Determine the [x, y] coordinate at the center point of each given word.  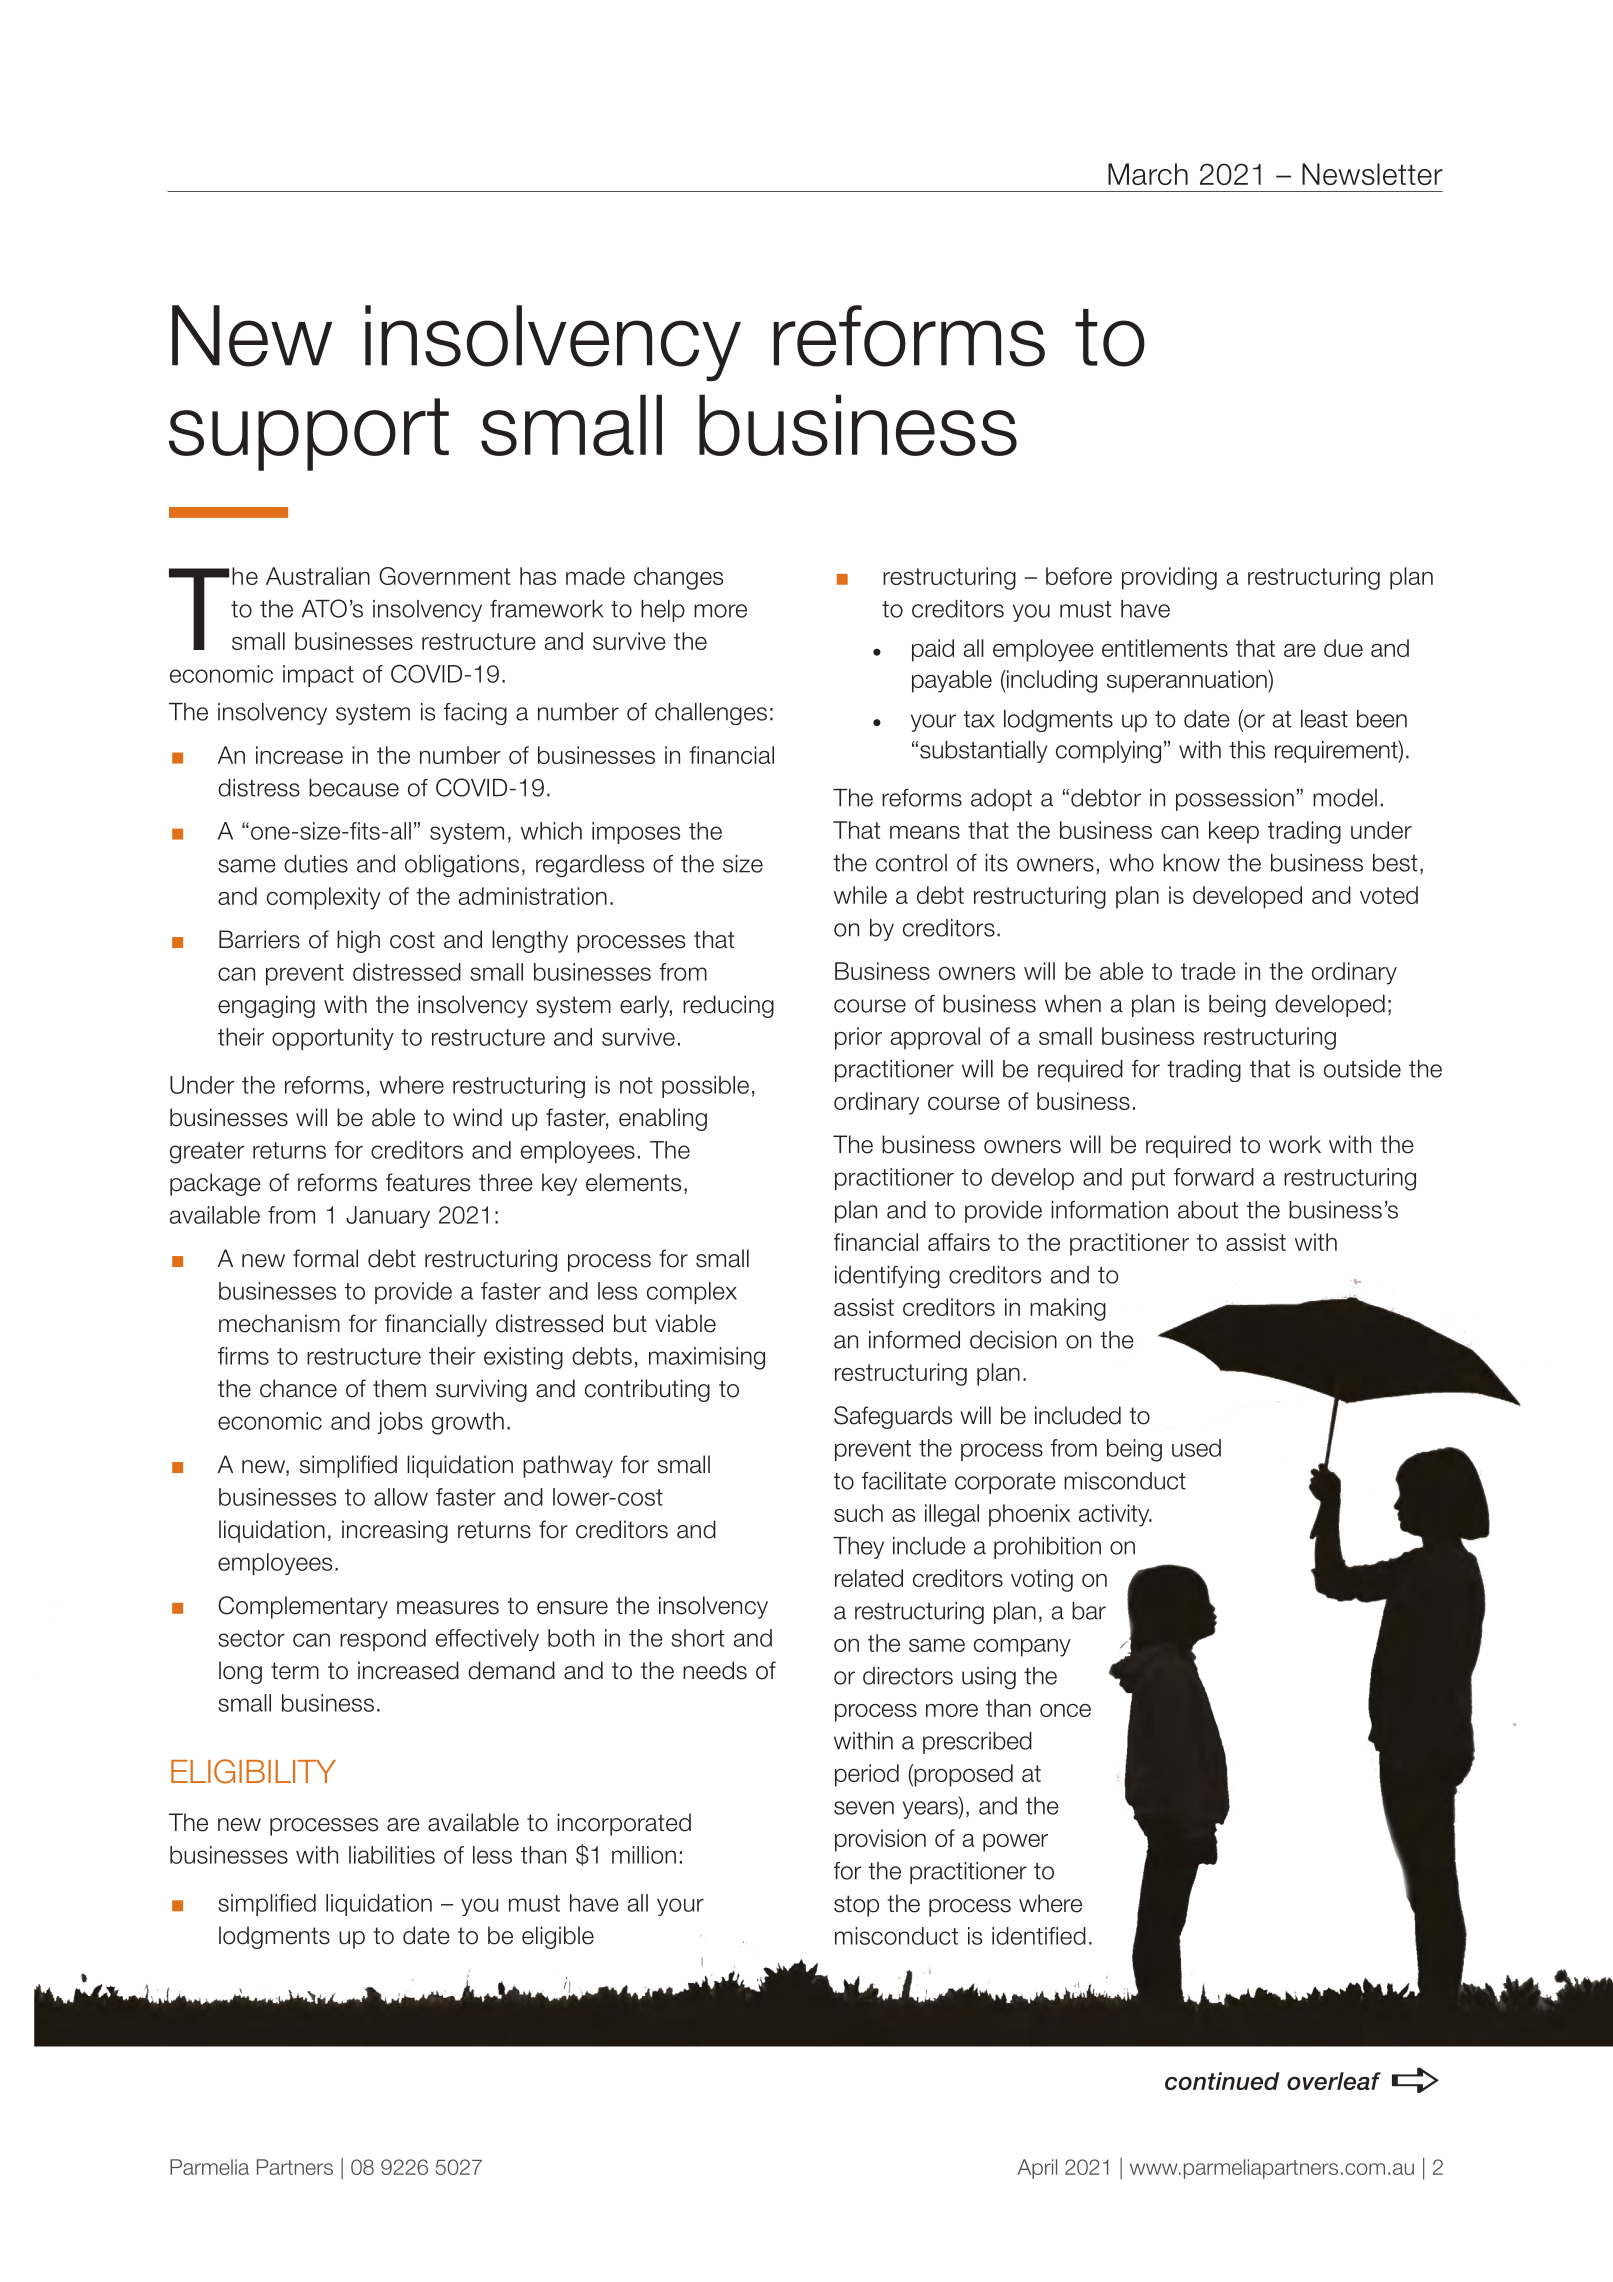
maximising [707, 1358]
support [309, 434]
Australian [318, 576]
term [295, 1671]
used [1196, 1448]
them [399, 1388]
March [1148, 174]
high [358, 941]
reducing [728, 1006]
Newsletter [1372, 174]
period [867, 1775]
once [1065, 1710]
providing [1169, 578]
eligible [558, 1937]
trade [1208, 971]
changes [678, 578]
